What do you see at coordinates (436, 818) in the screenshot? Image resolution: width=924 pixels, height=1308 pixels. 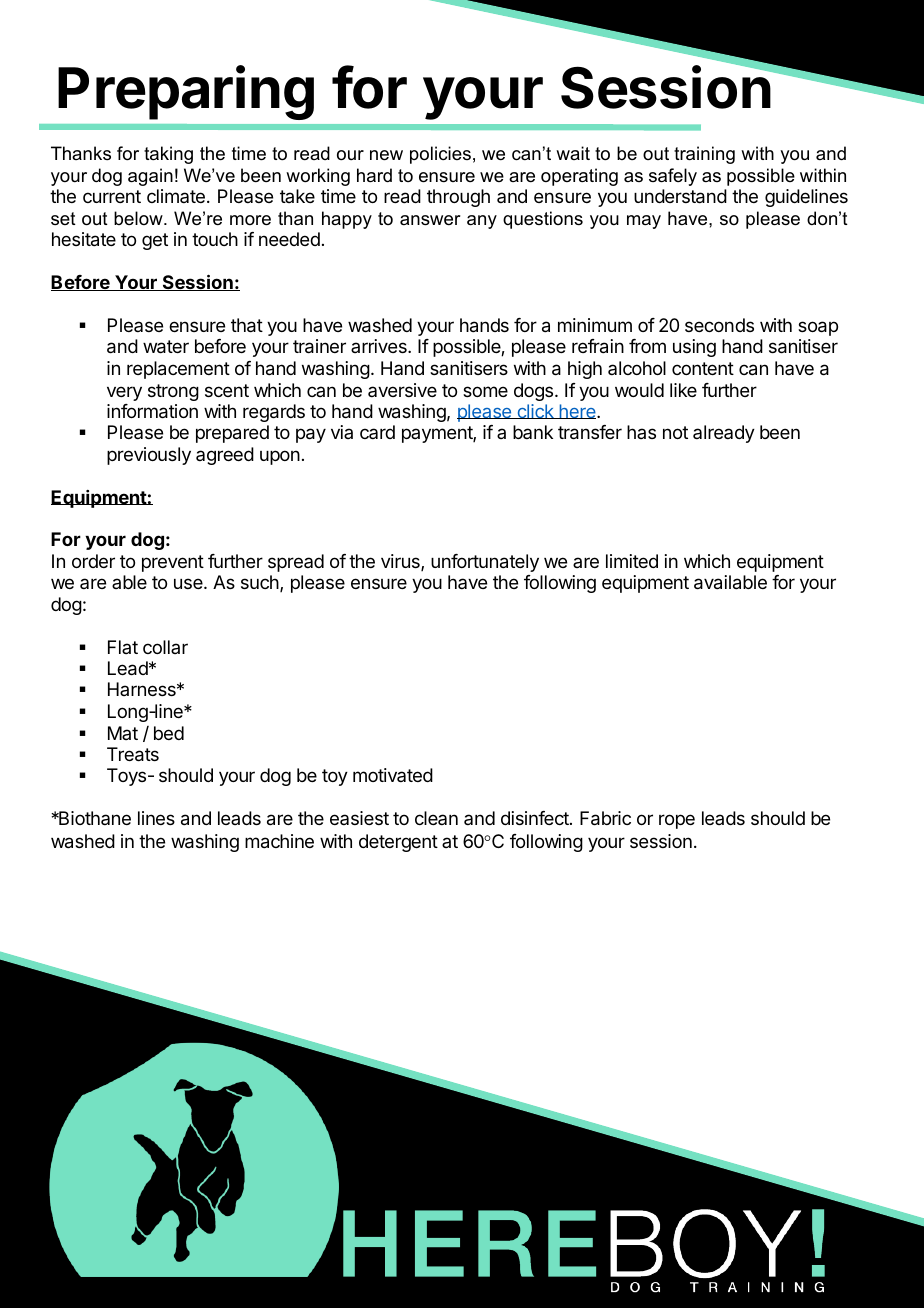 I see `clean` at bounding box center [436, 818].
